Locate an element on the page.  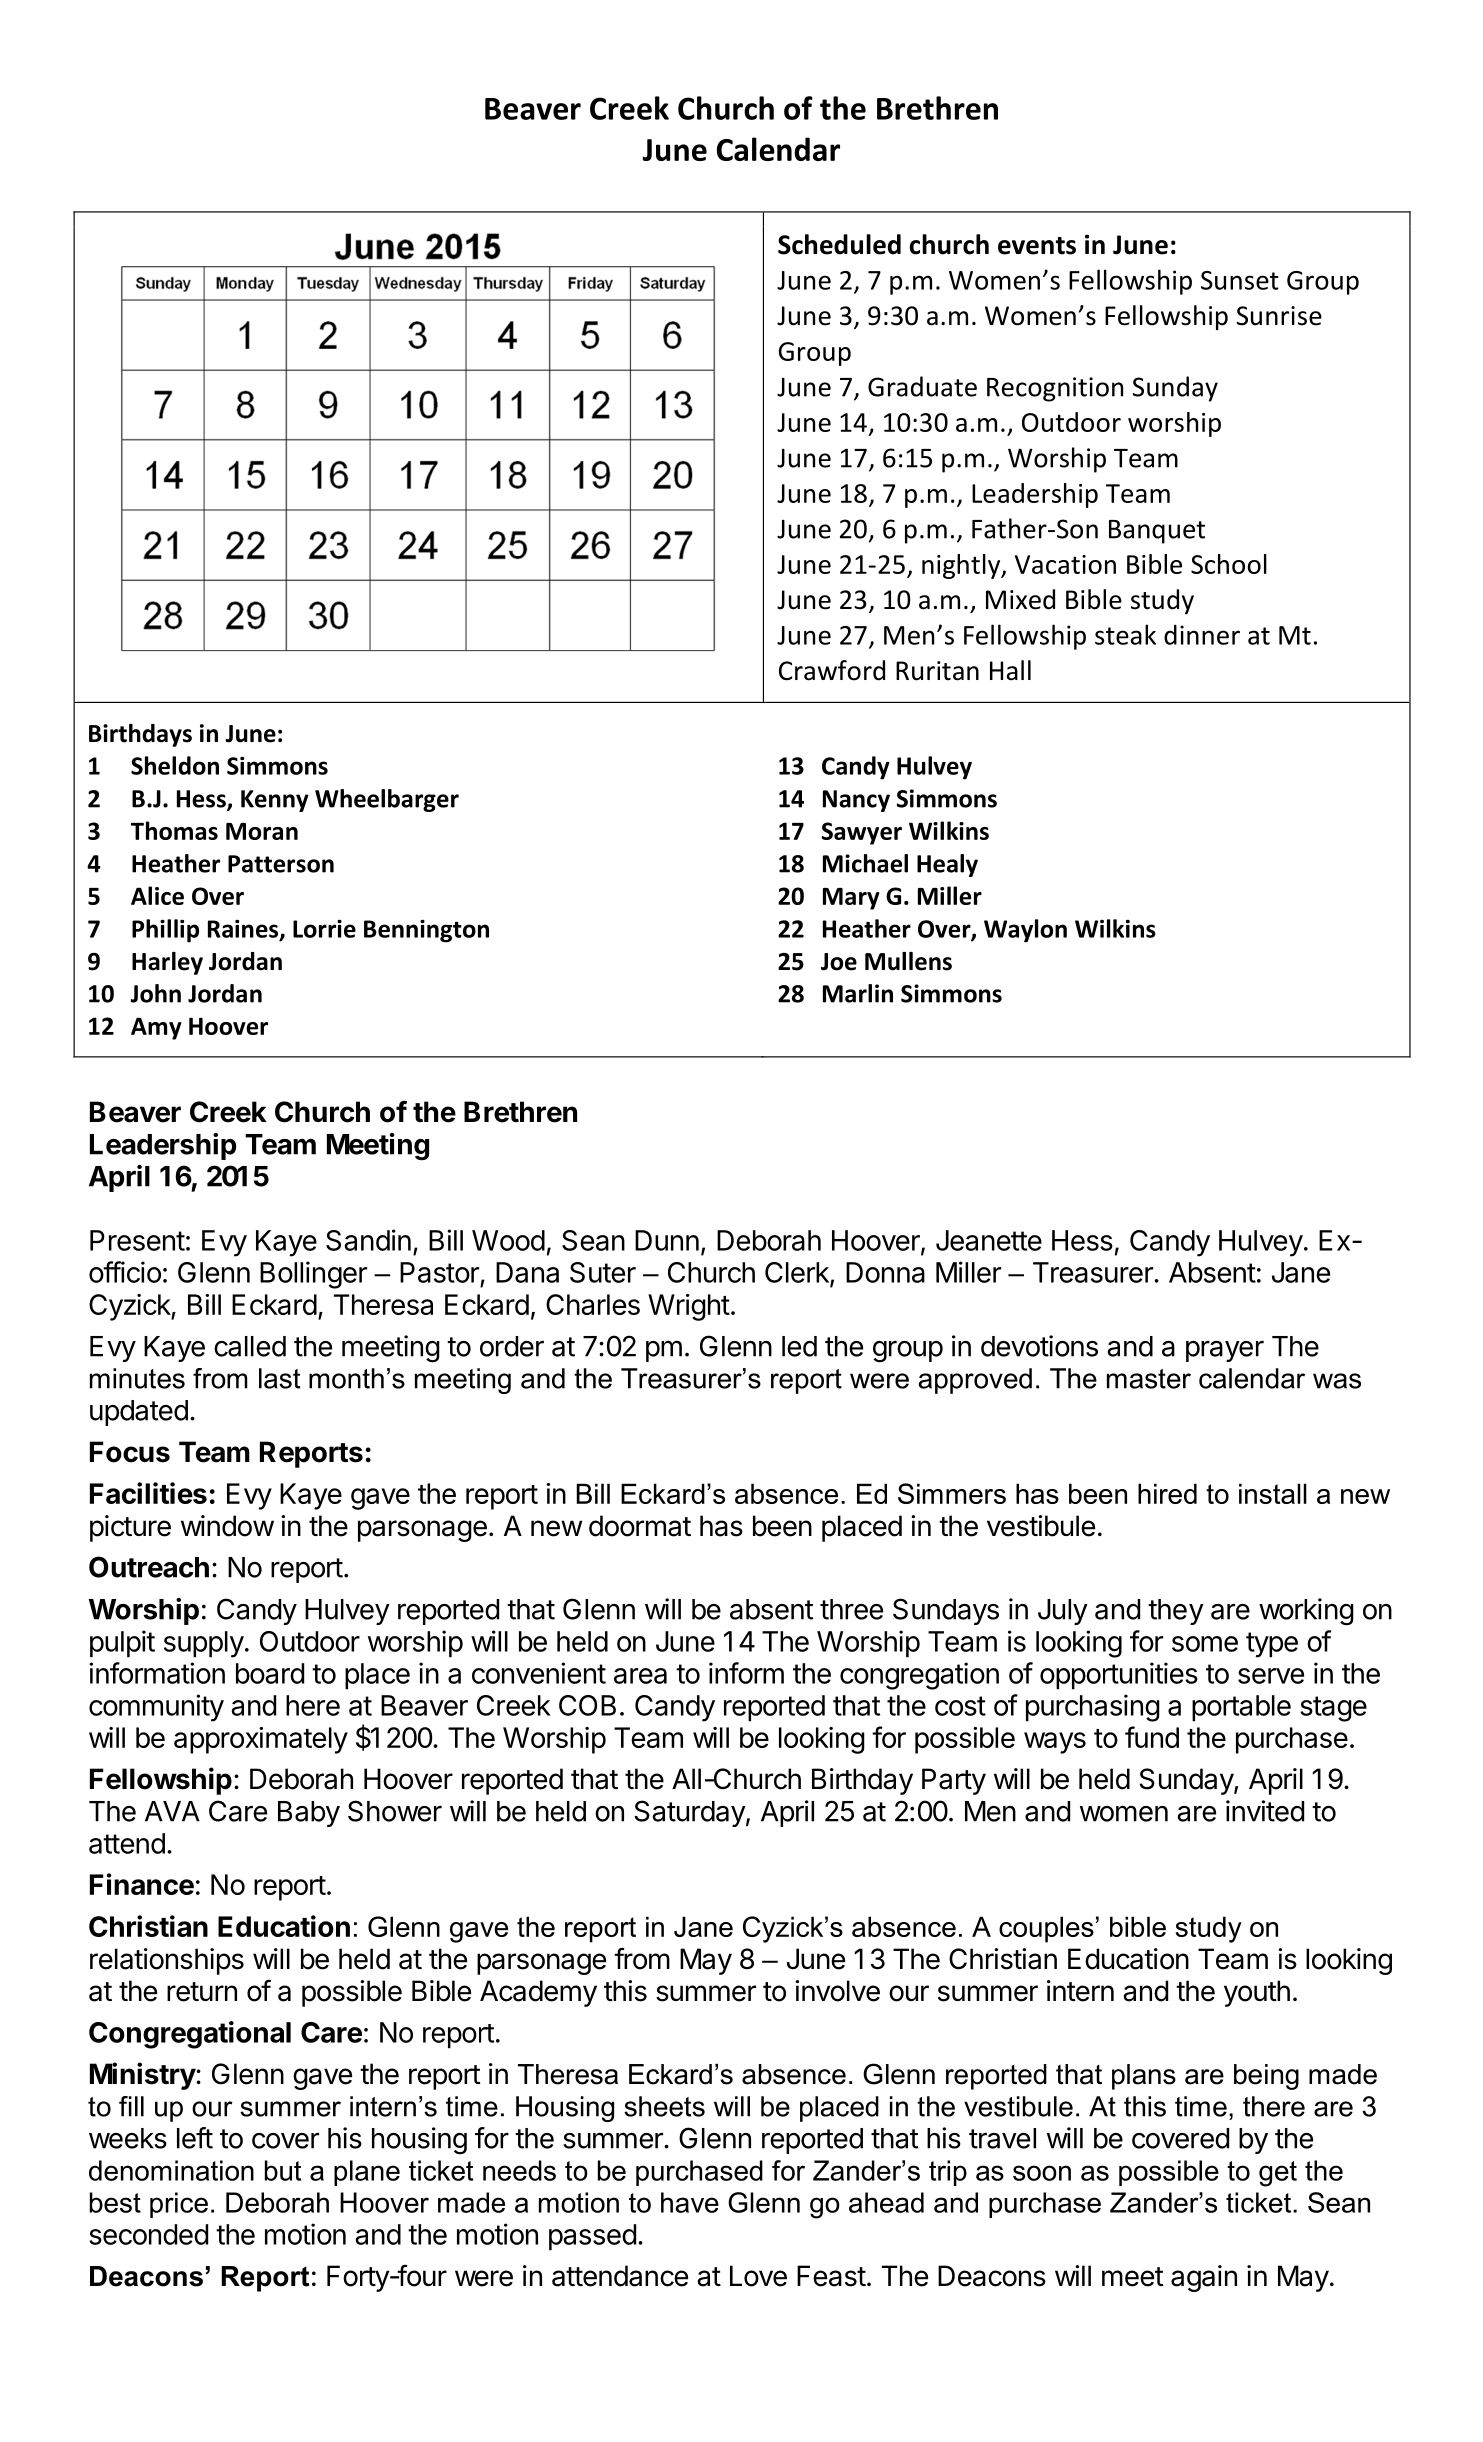
Kenny is located at coordinates (275, 801).
